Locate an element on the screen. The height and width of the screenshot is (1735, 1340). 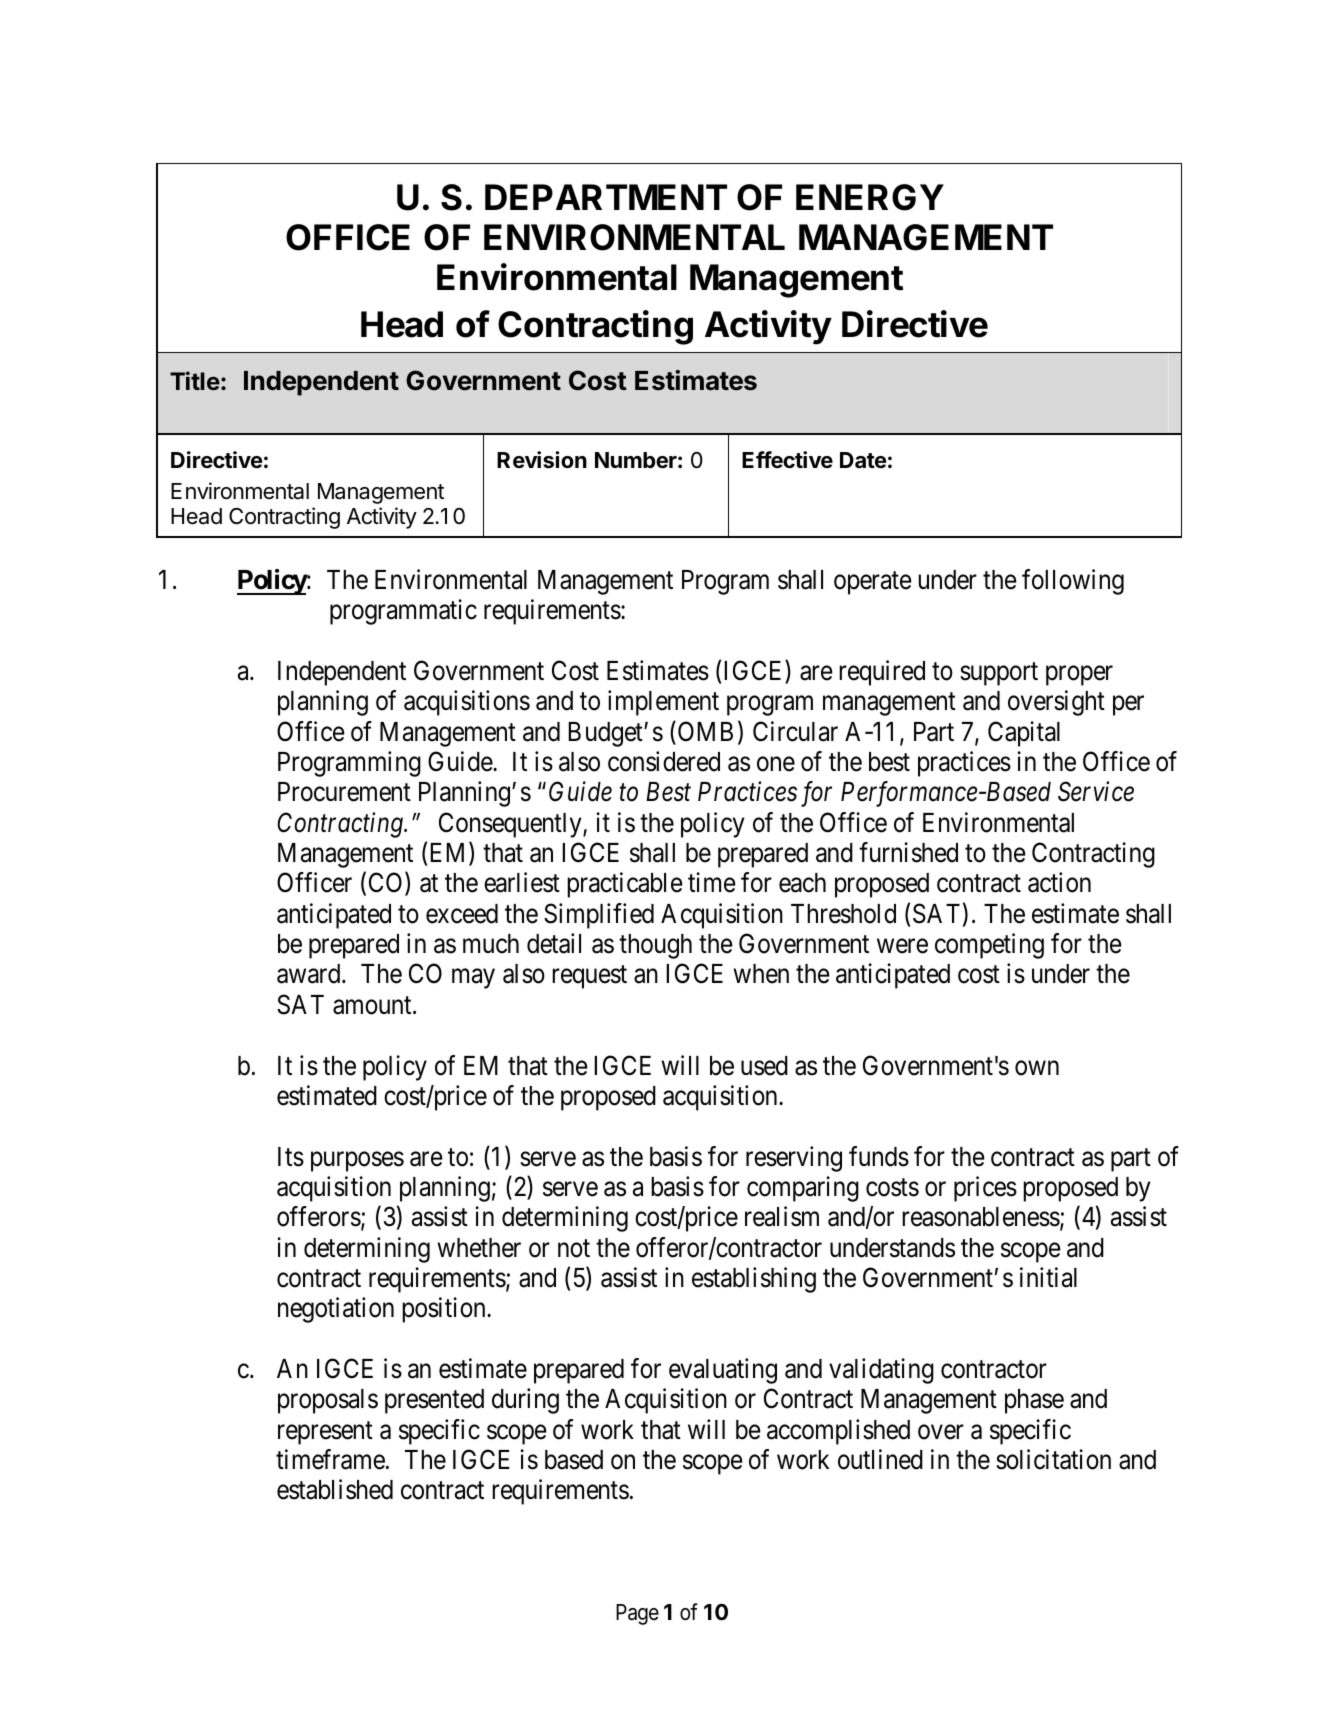
Title is located at coordinates (195, 381).
